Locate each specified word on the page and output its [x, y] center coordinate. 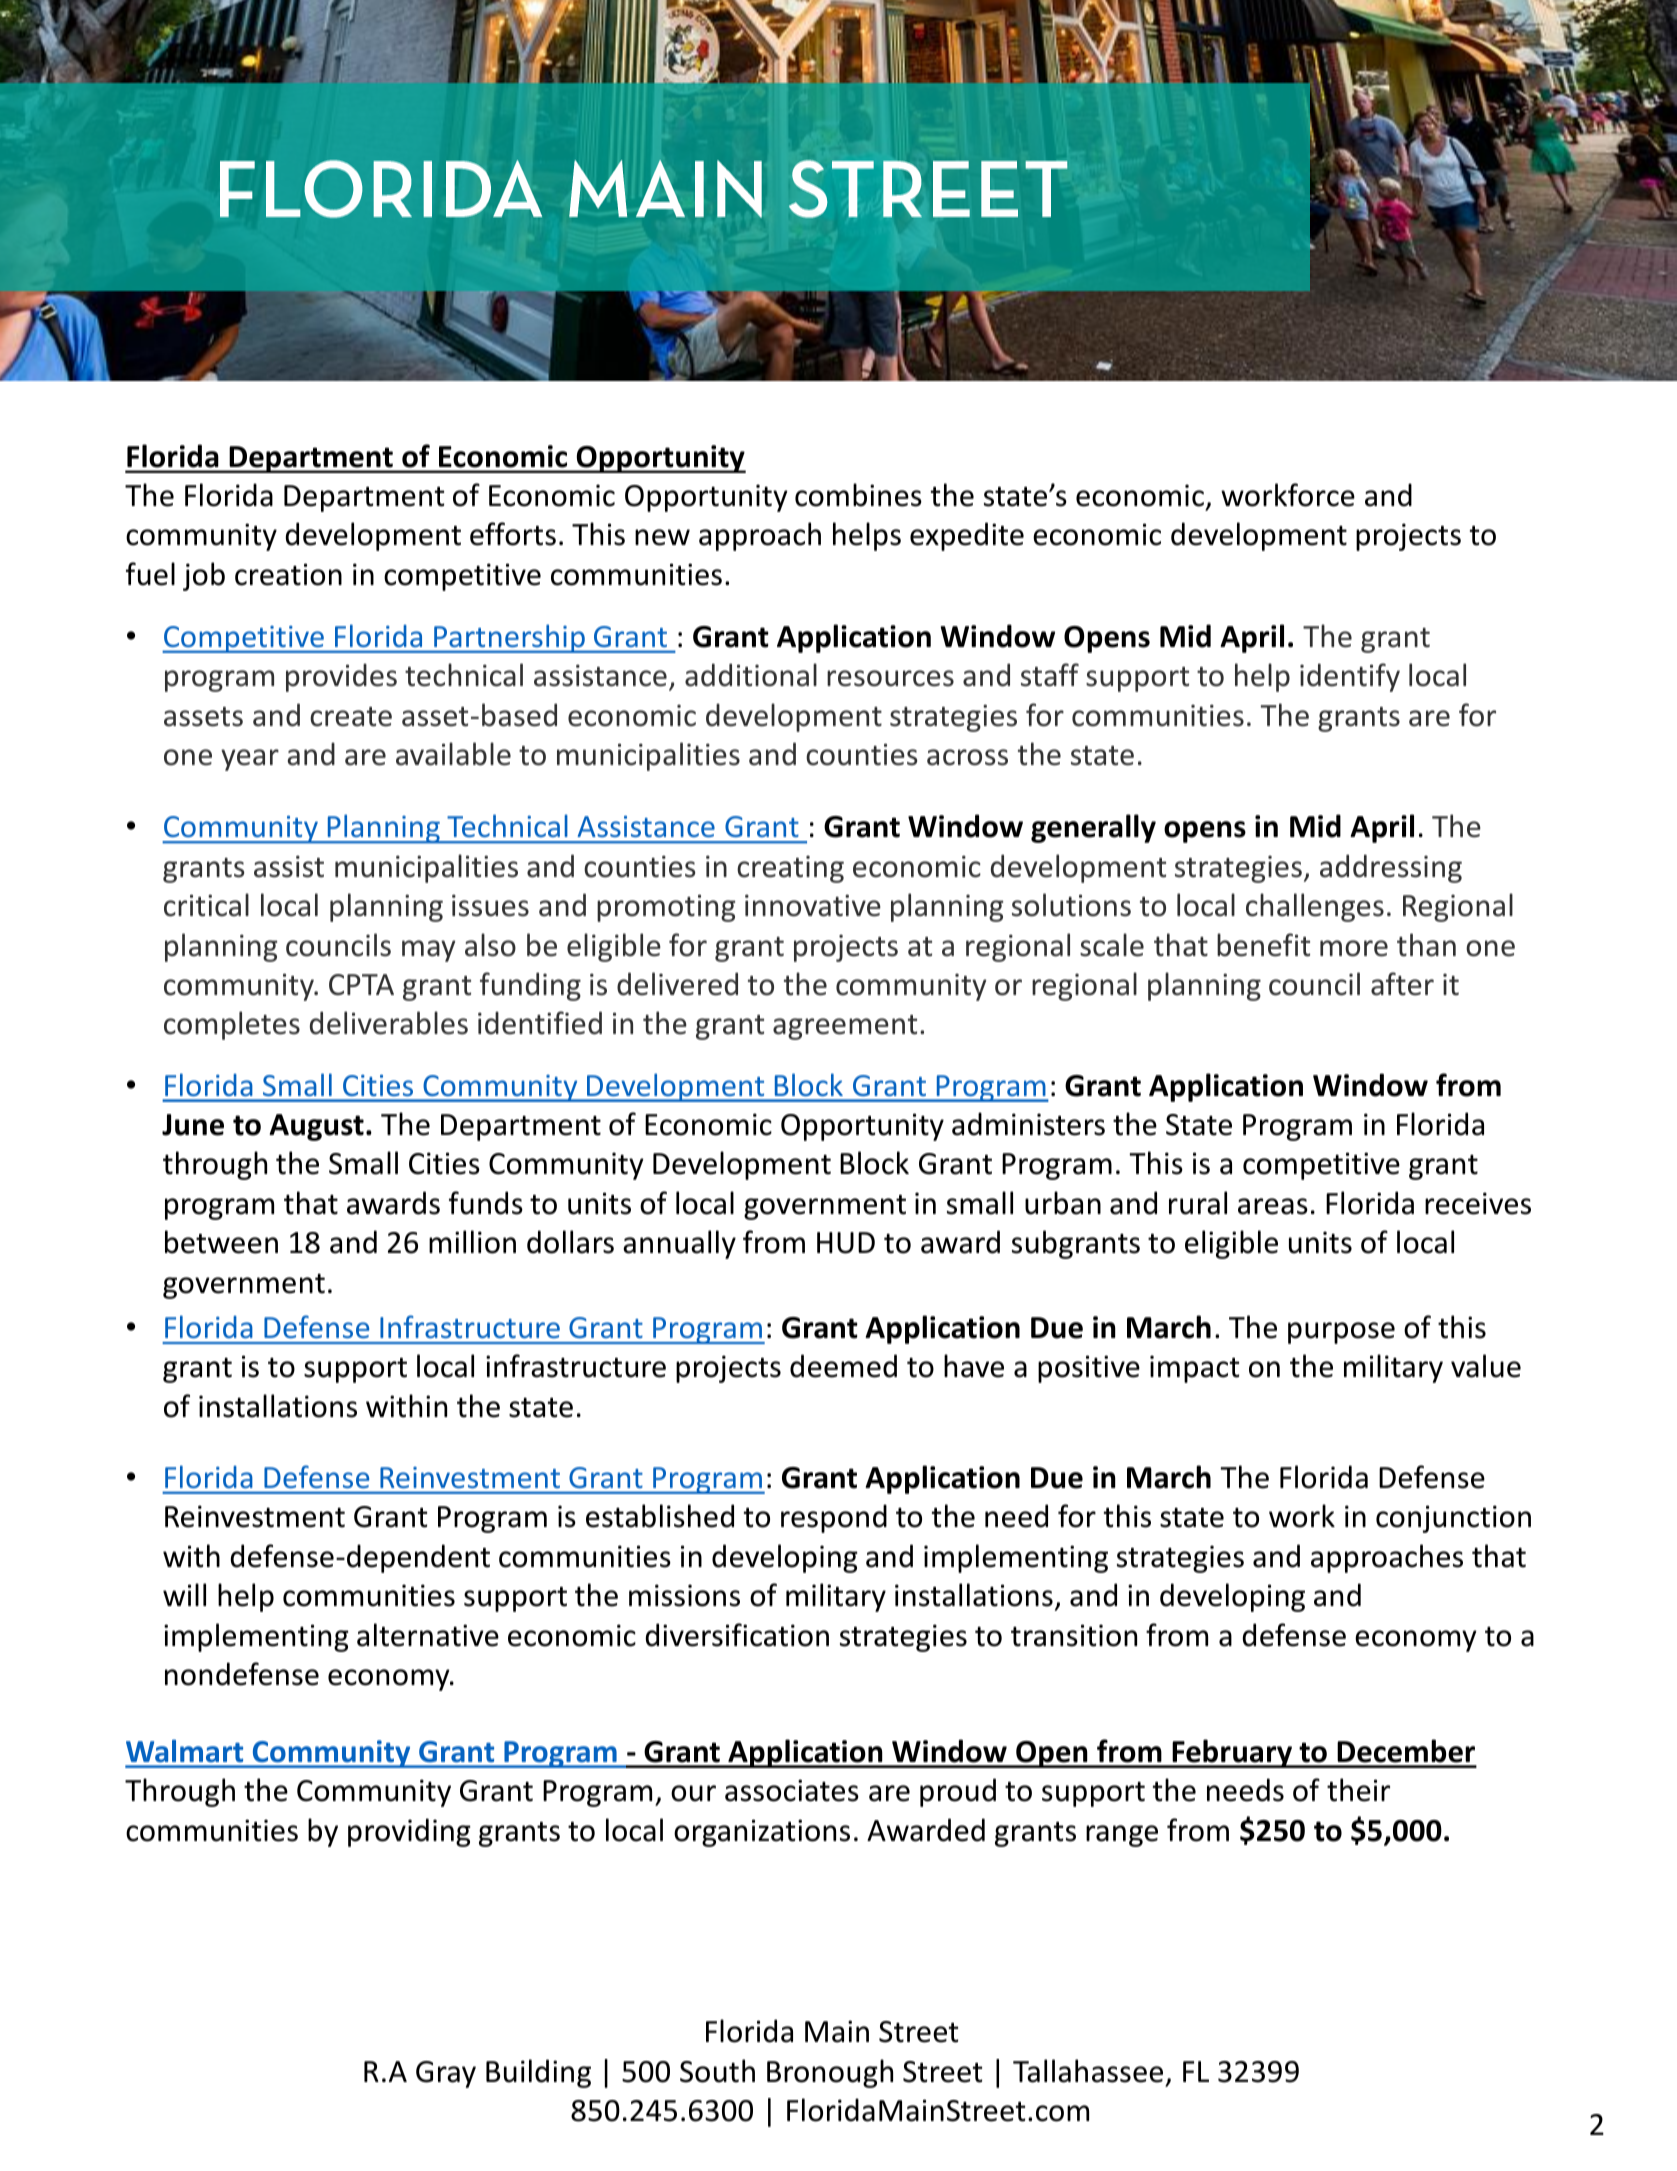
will [184, 1594]
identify [1350, 677]
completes [232, 1025]
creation [288, 574]
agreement [845, 1027]
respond [834, 1518]
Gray [446, 2074]
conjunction [1453, 1519]
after [1402, 984]
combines [858, 495]
